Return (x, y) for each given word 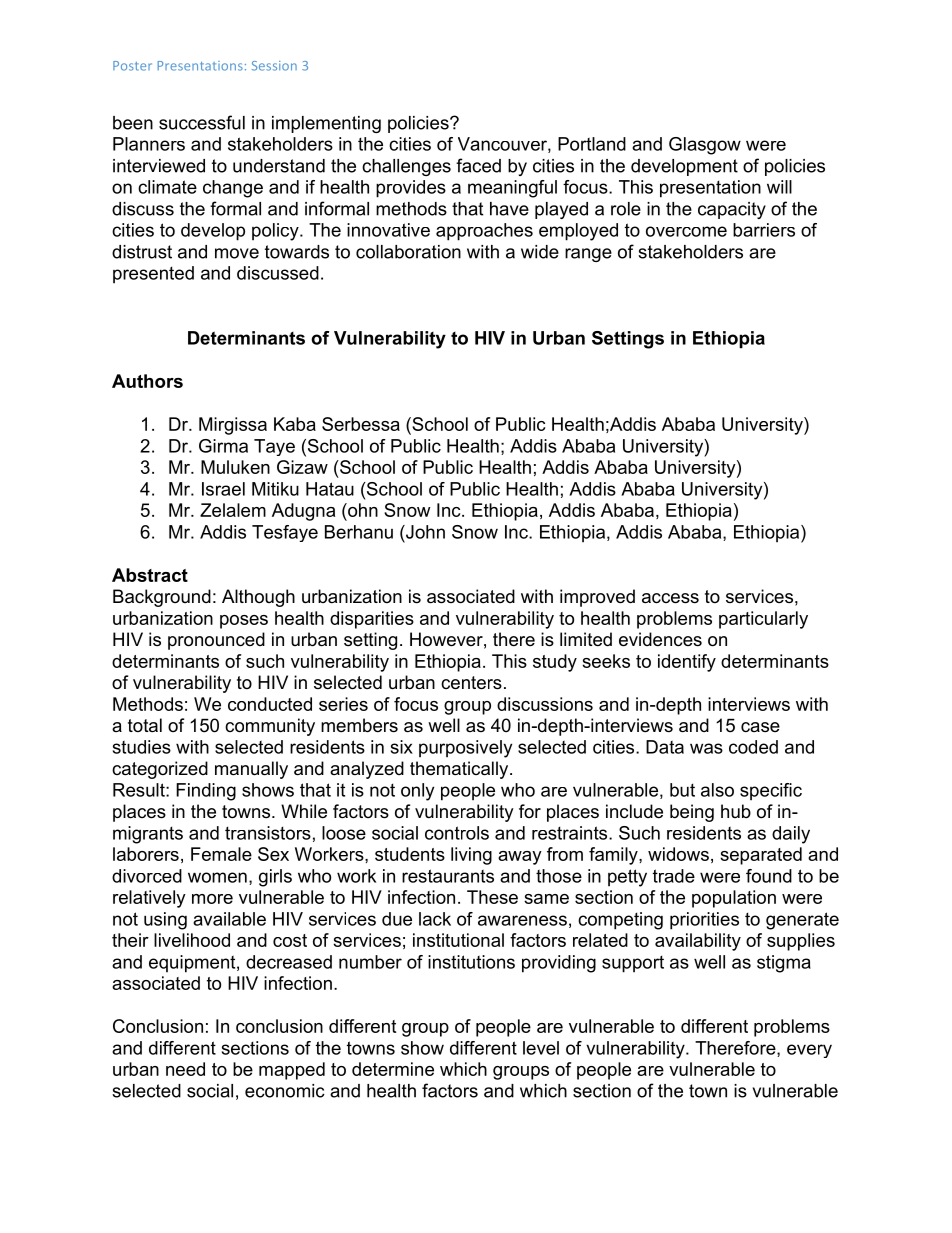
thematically (460, 770)
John (424, 532)
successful (202, 122)
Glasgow (705, 146)
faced (478, 165)
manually (251, 770)
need (185, 1069)
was (706, 748)
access (670, 598)
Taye (274, 447)
